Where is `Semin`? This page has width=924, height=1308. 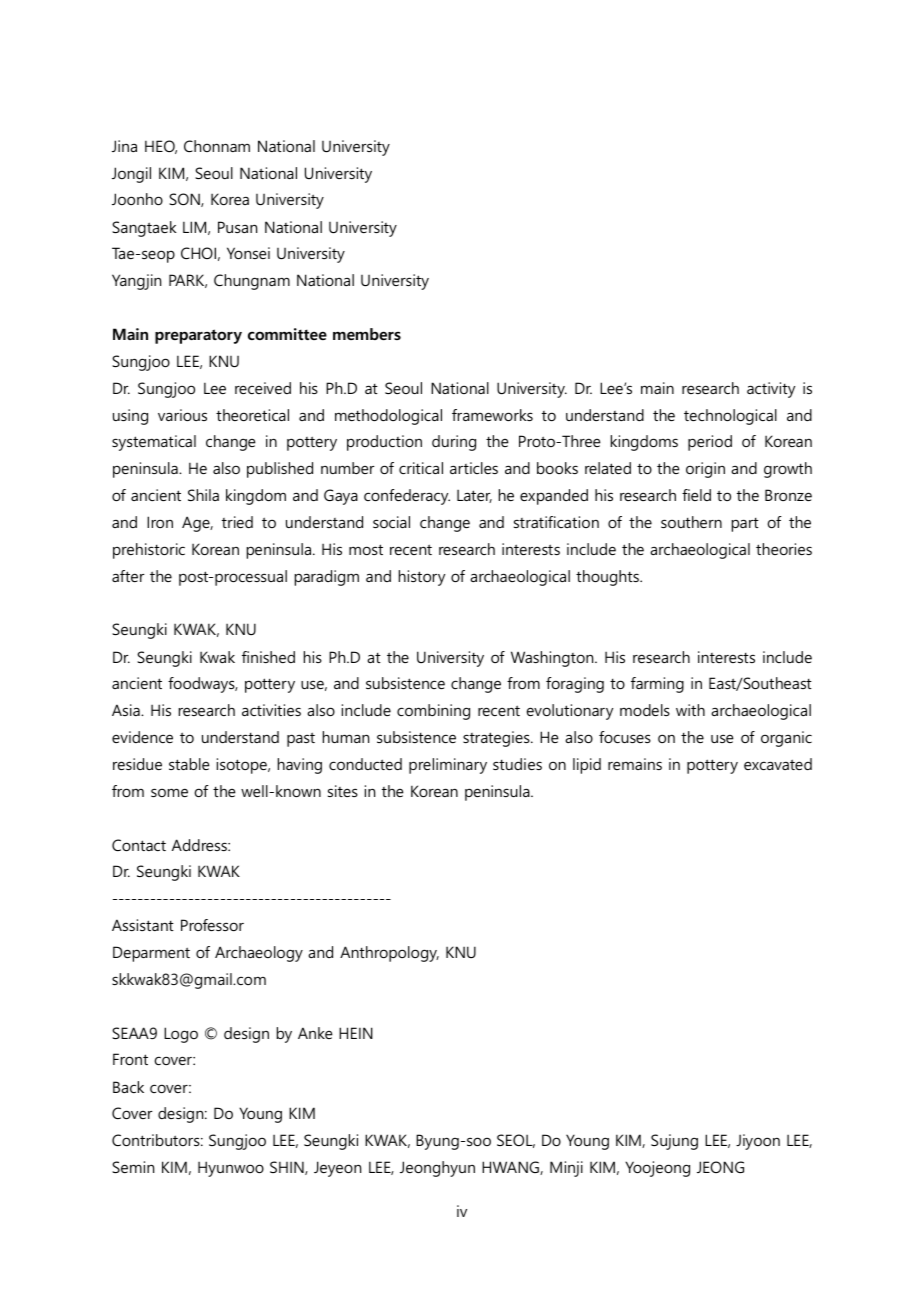
Semin is located at coordinates (133, 1167).
